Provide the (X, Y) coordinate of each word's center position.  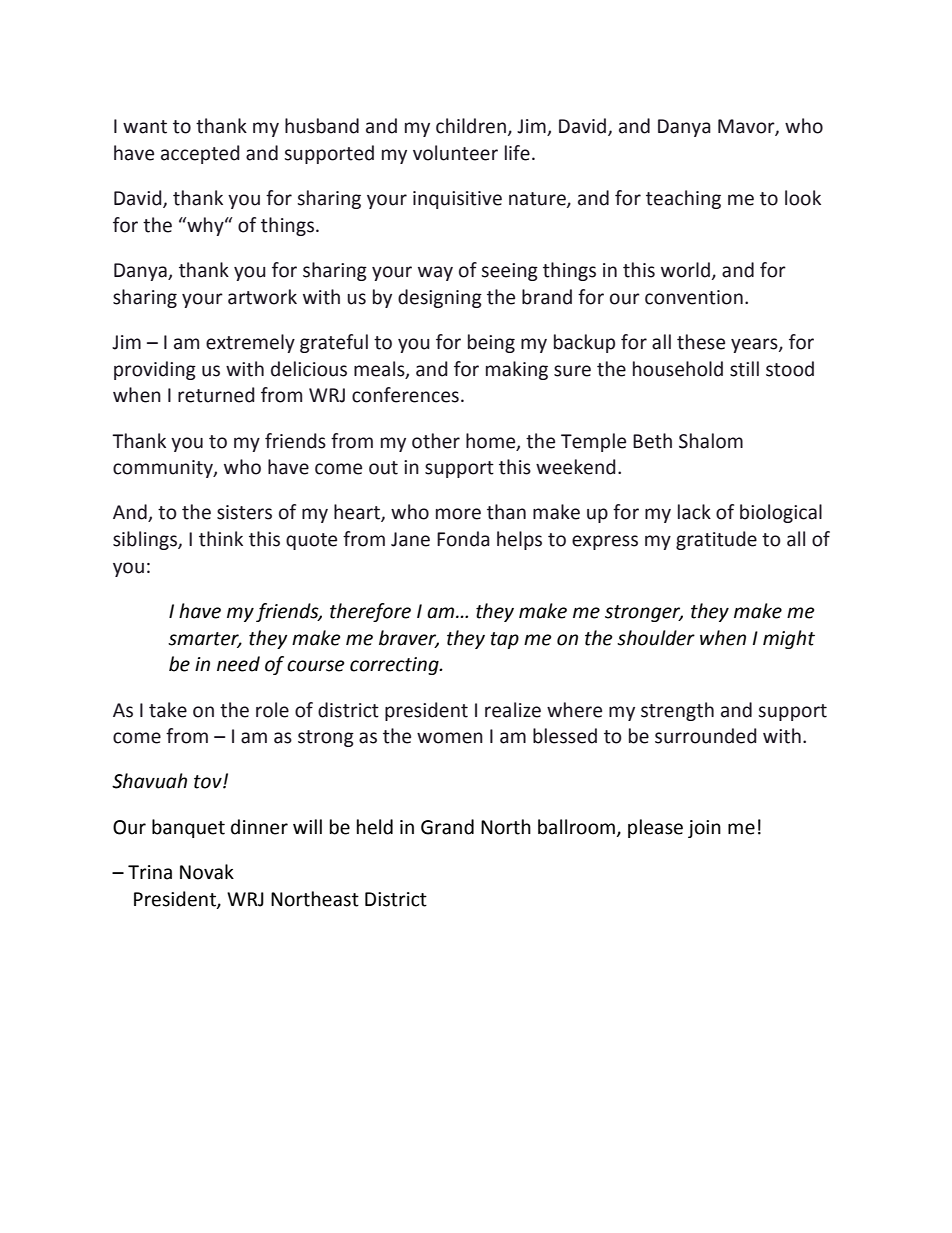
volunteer (455, 153)
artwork (262, 297)
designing (440, 298)
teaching (683, 199)
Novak (207, 872)
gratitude (716, 540)
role (272, 710)
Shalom (711, 441)
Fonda (463, 539)
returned (216, 395)
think (221, 539)
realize (513, 710)
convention (694, 297)
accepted (200, 154)
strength (677, 711)
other (436, 441)
